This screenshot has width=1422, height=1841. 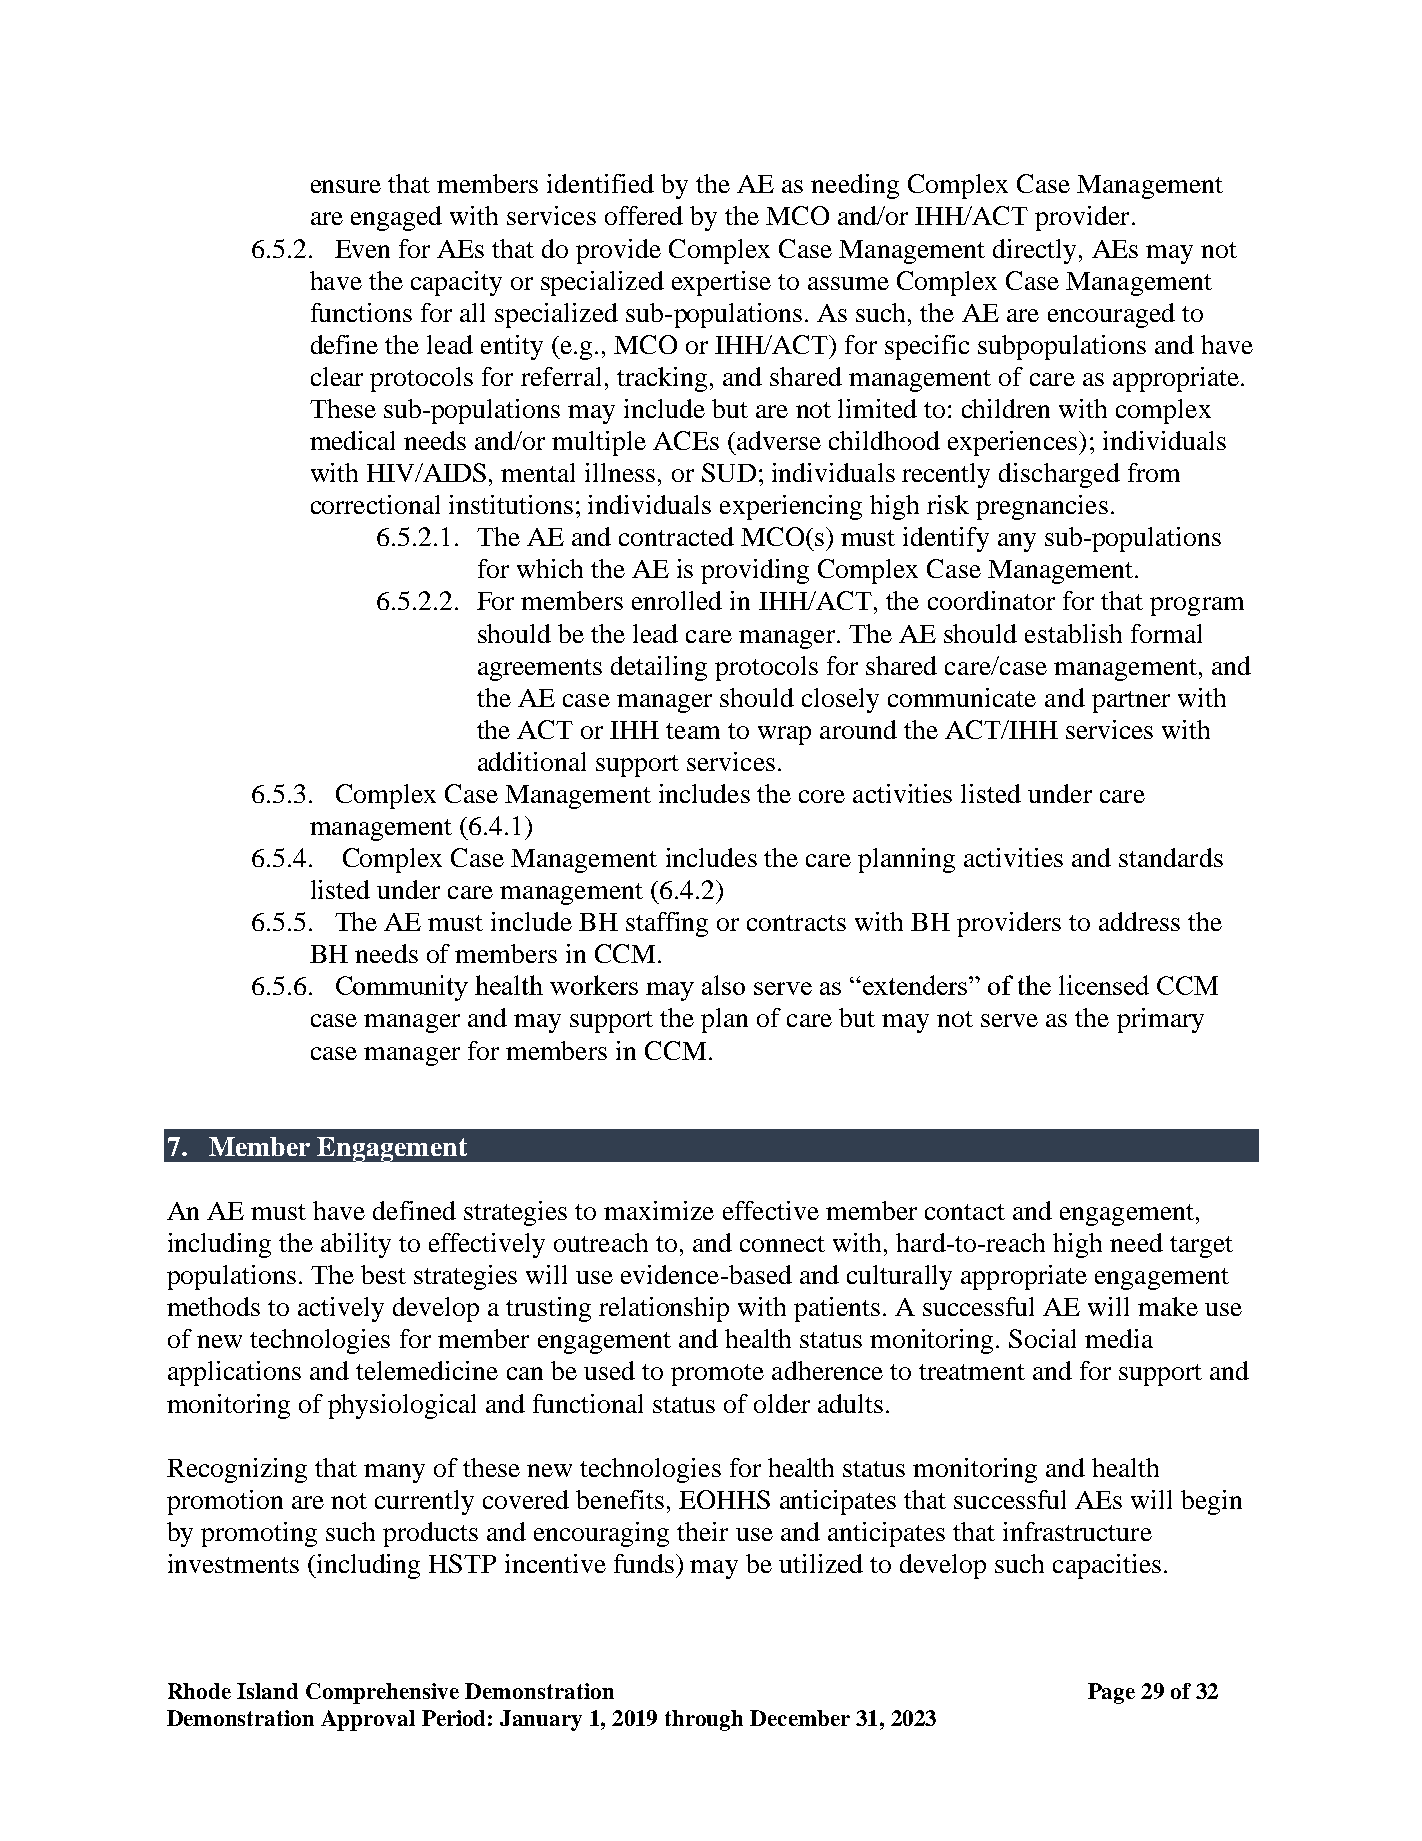 I want to click on also, so click(x=723, y=985).
